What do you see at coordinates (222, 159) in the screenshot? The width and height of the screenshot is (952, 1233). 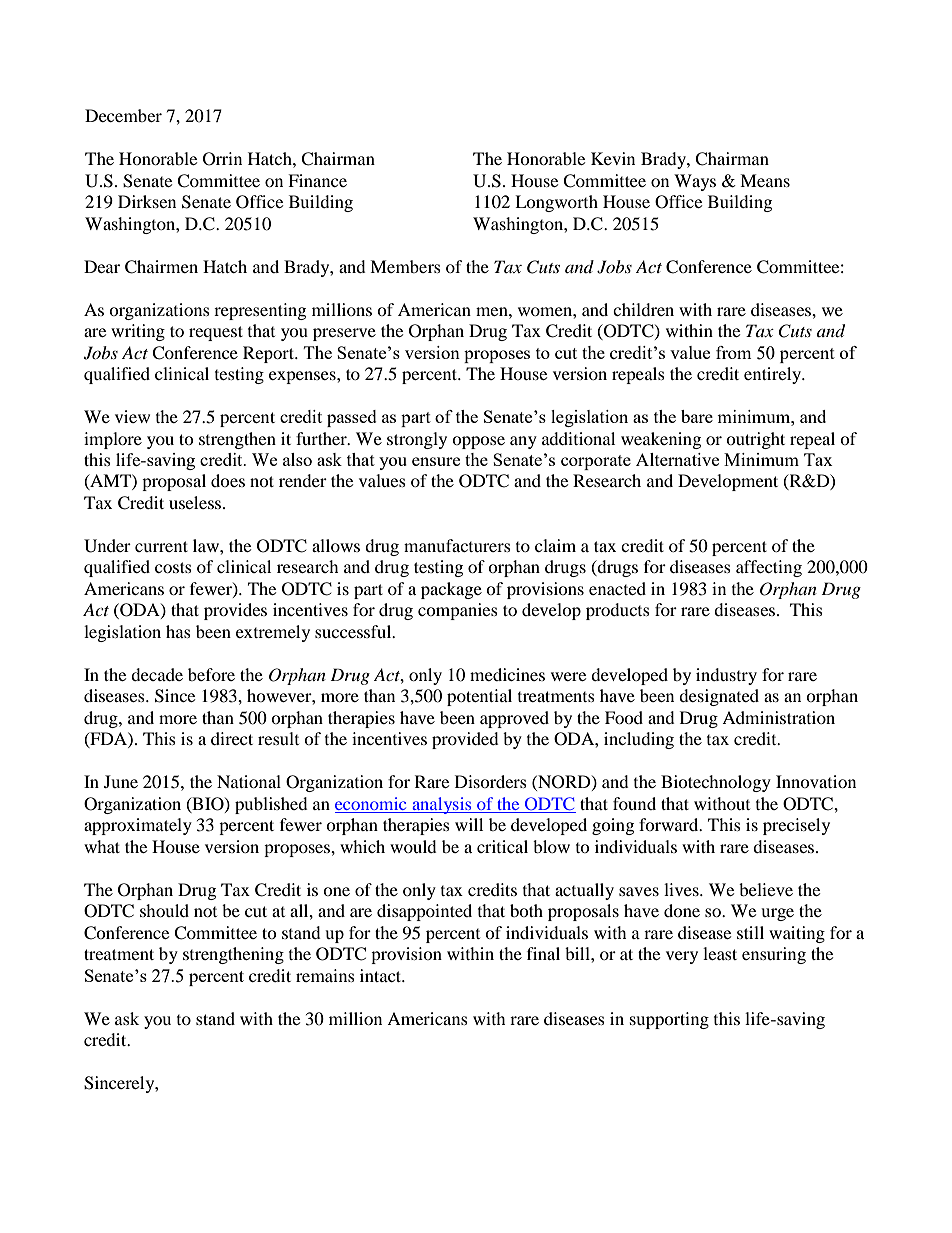 I see `Orrin` at bounding box center [222, 159].
